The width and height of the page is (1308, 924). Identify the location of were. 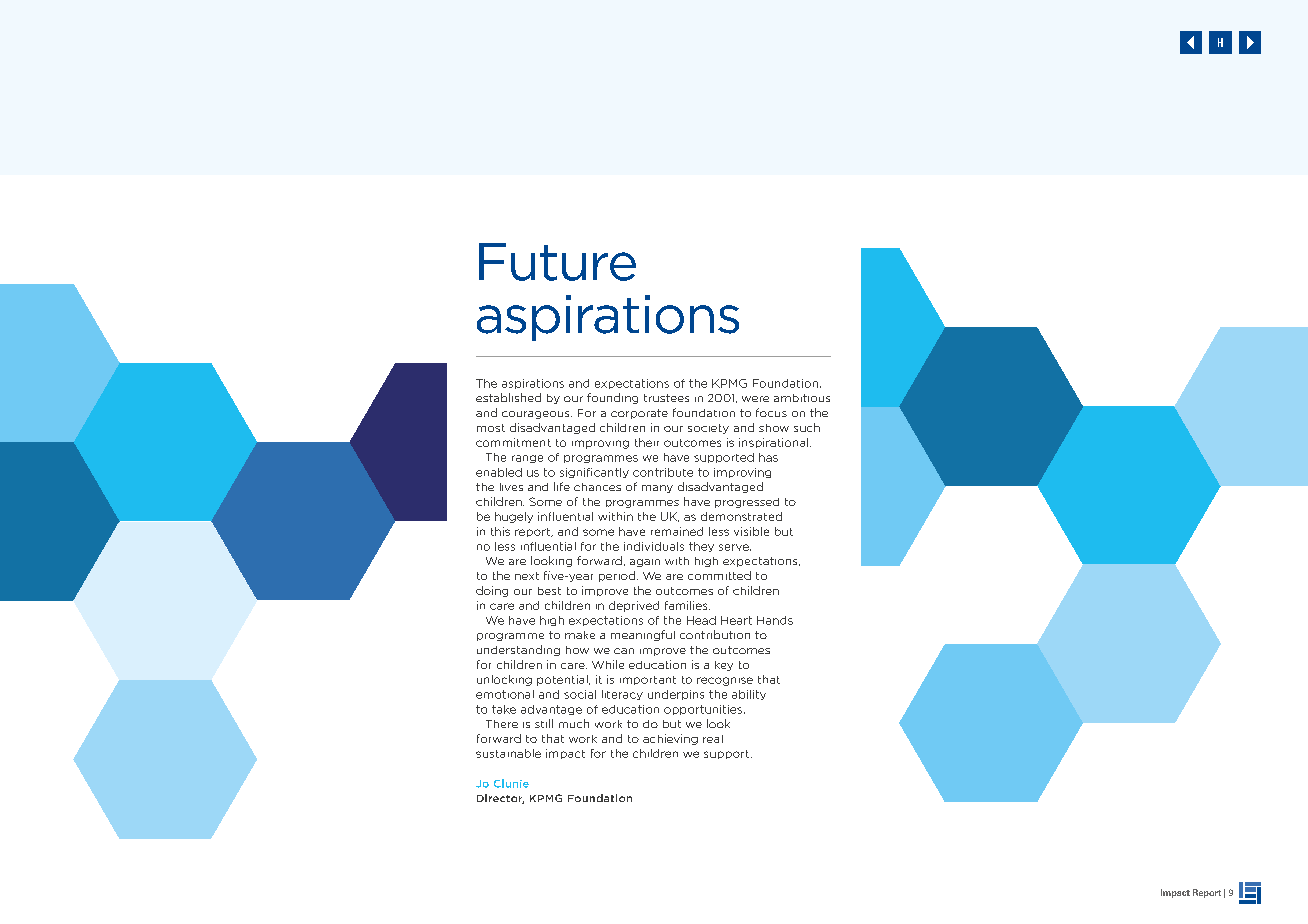
(755, 399).
